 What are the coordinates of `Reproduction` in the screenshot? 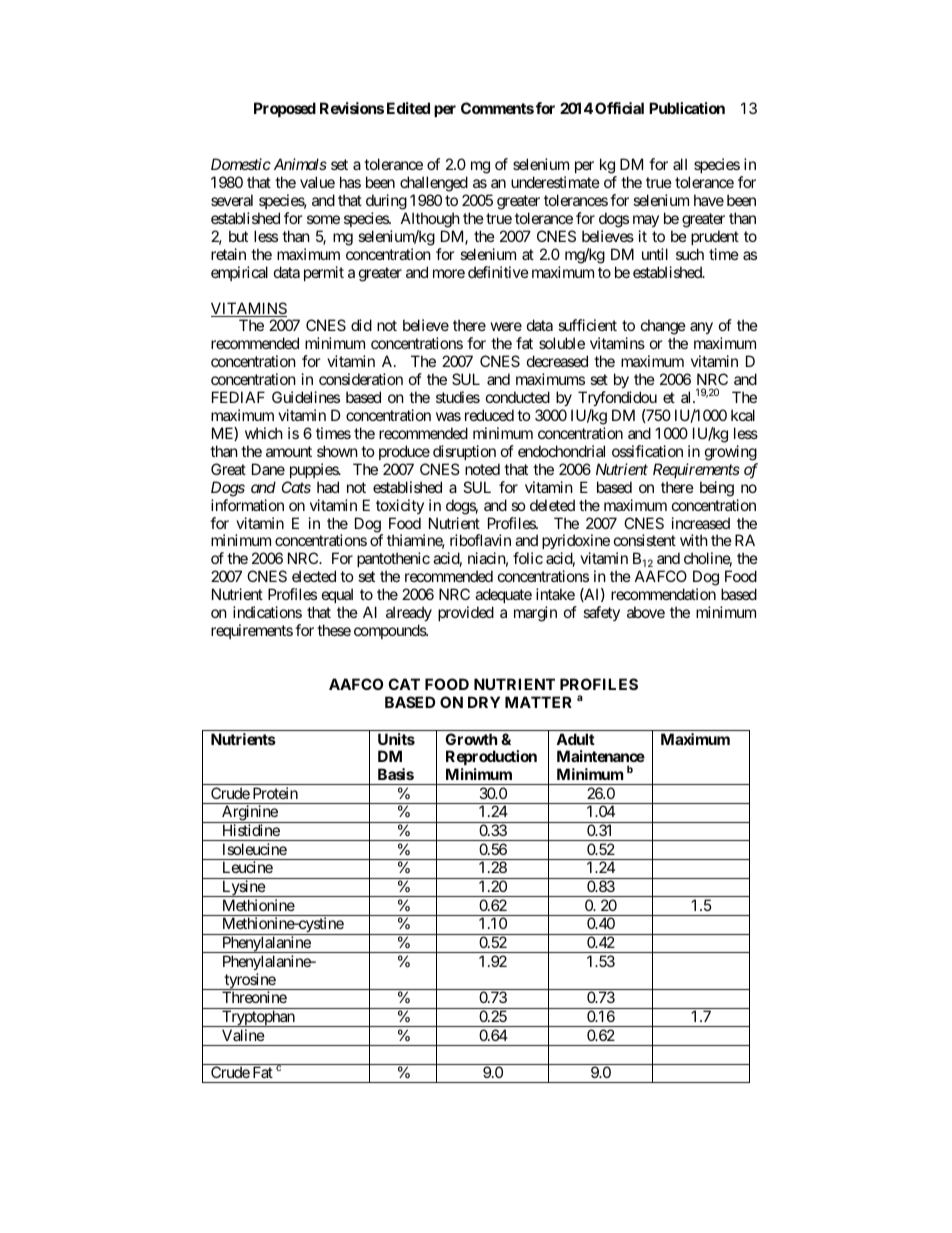 It's located at (491, 757).
